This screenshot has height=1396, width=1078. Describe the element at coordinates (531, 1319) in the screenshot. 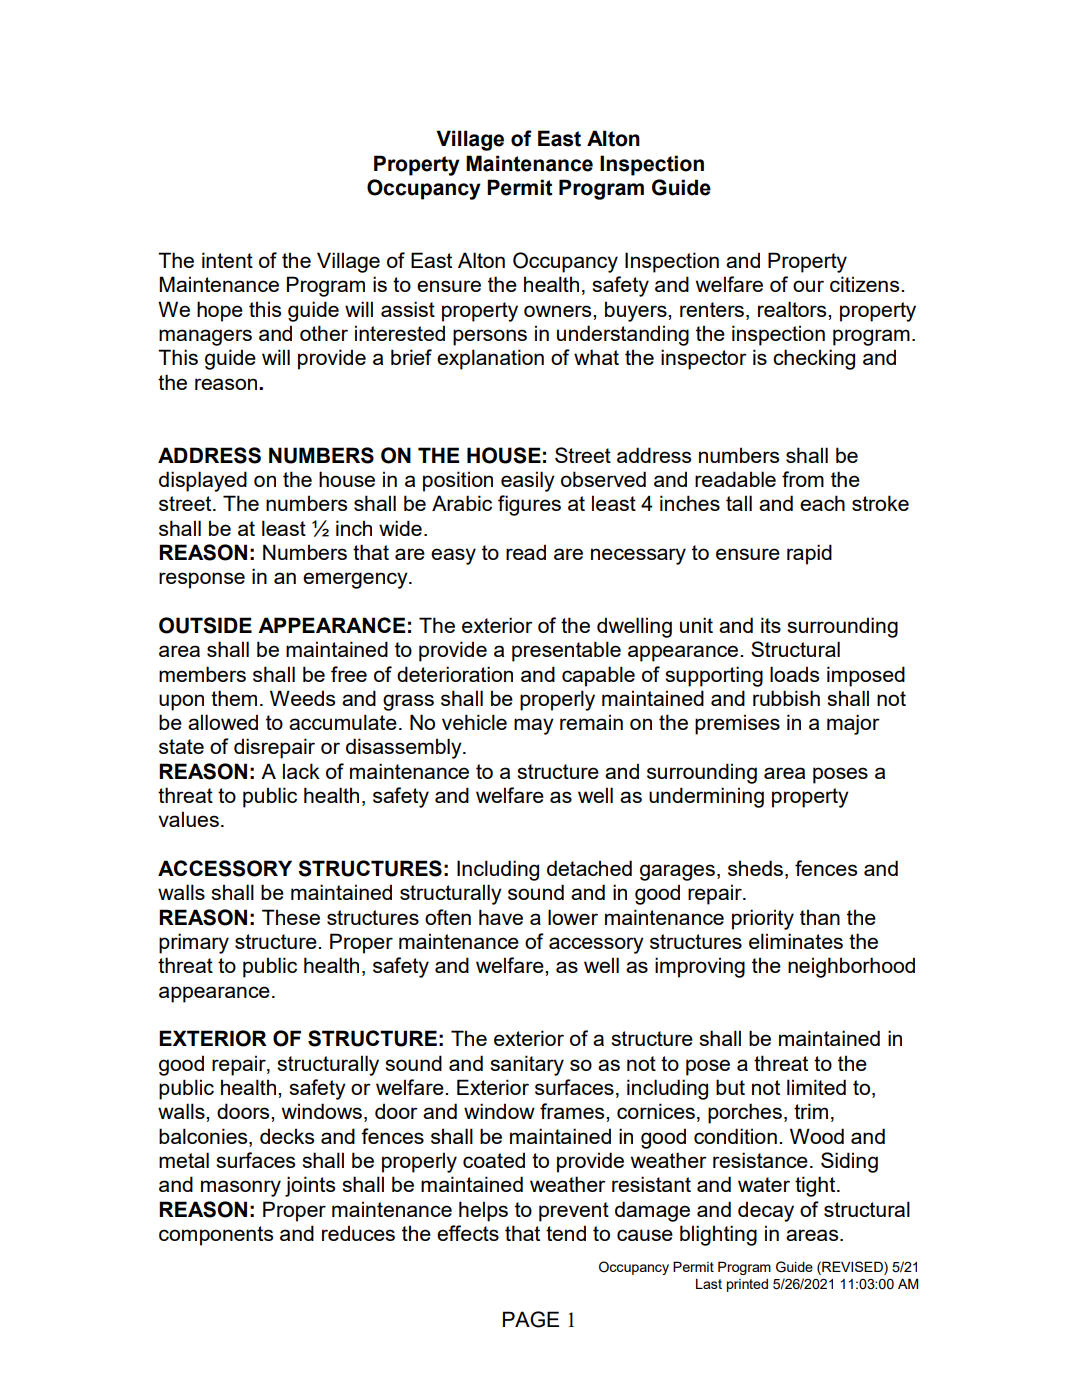

I see `PAGE` at that location.
